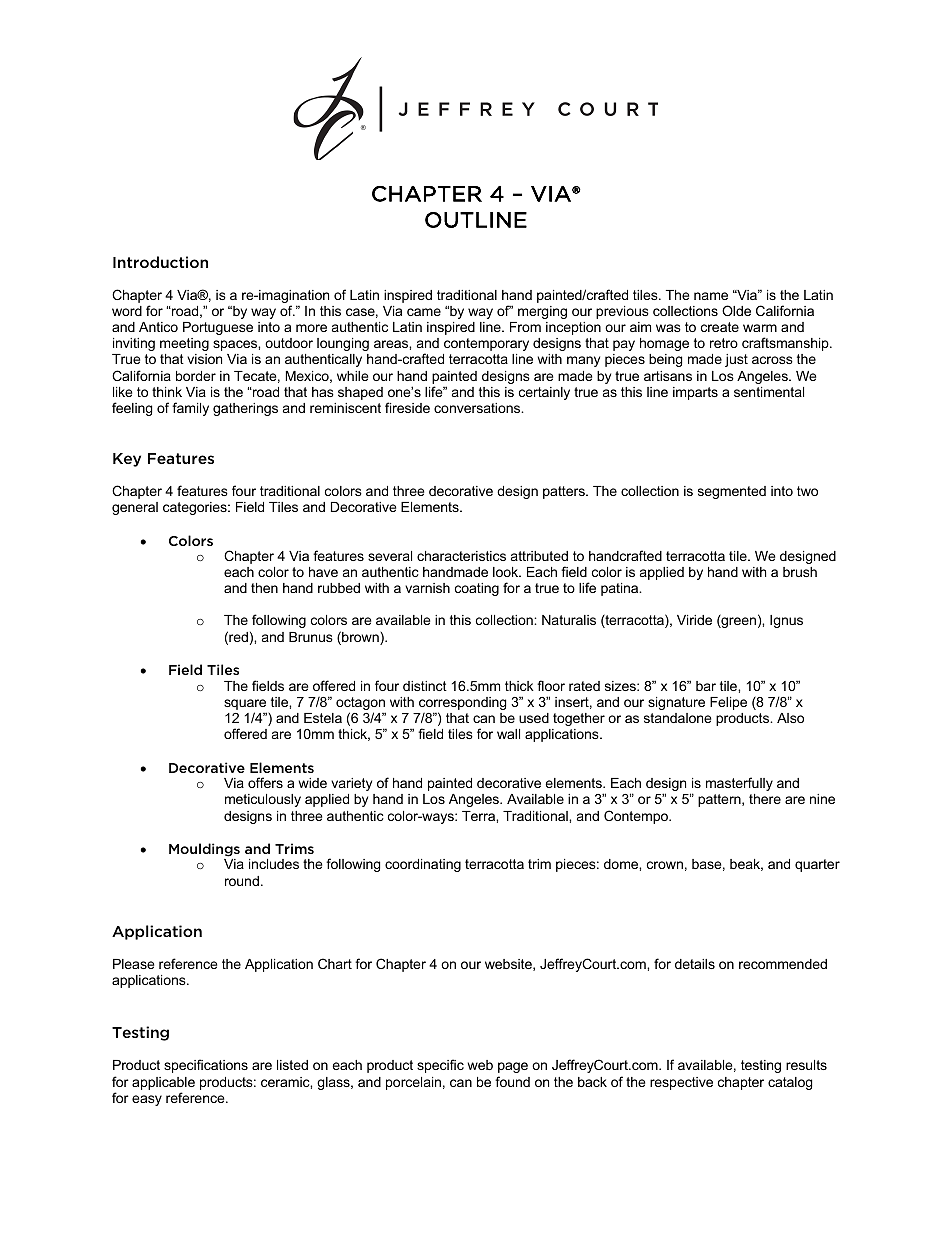 The width and height of the screenshot is (952, 1233). I want to click on catalog, so click(790, 1083).
